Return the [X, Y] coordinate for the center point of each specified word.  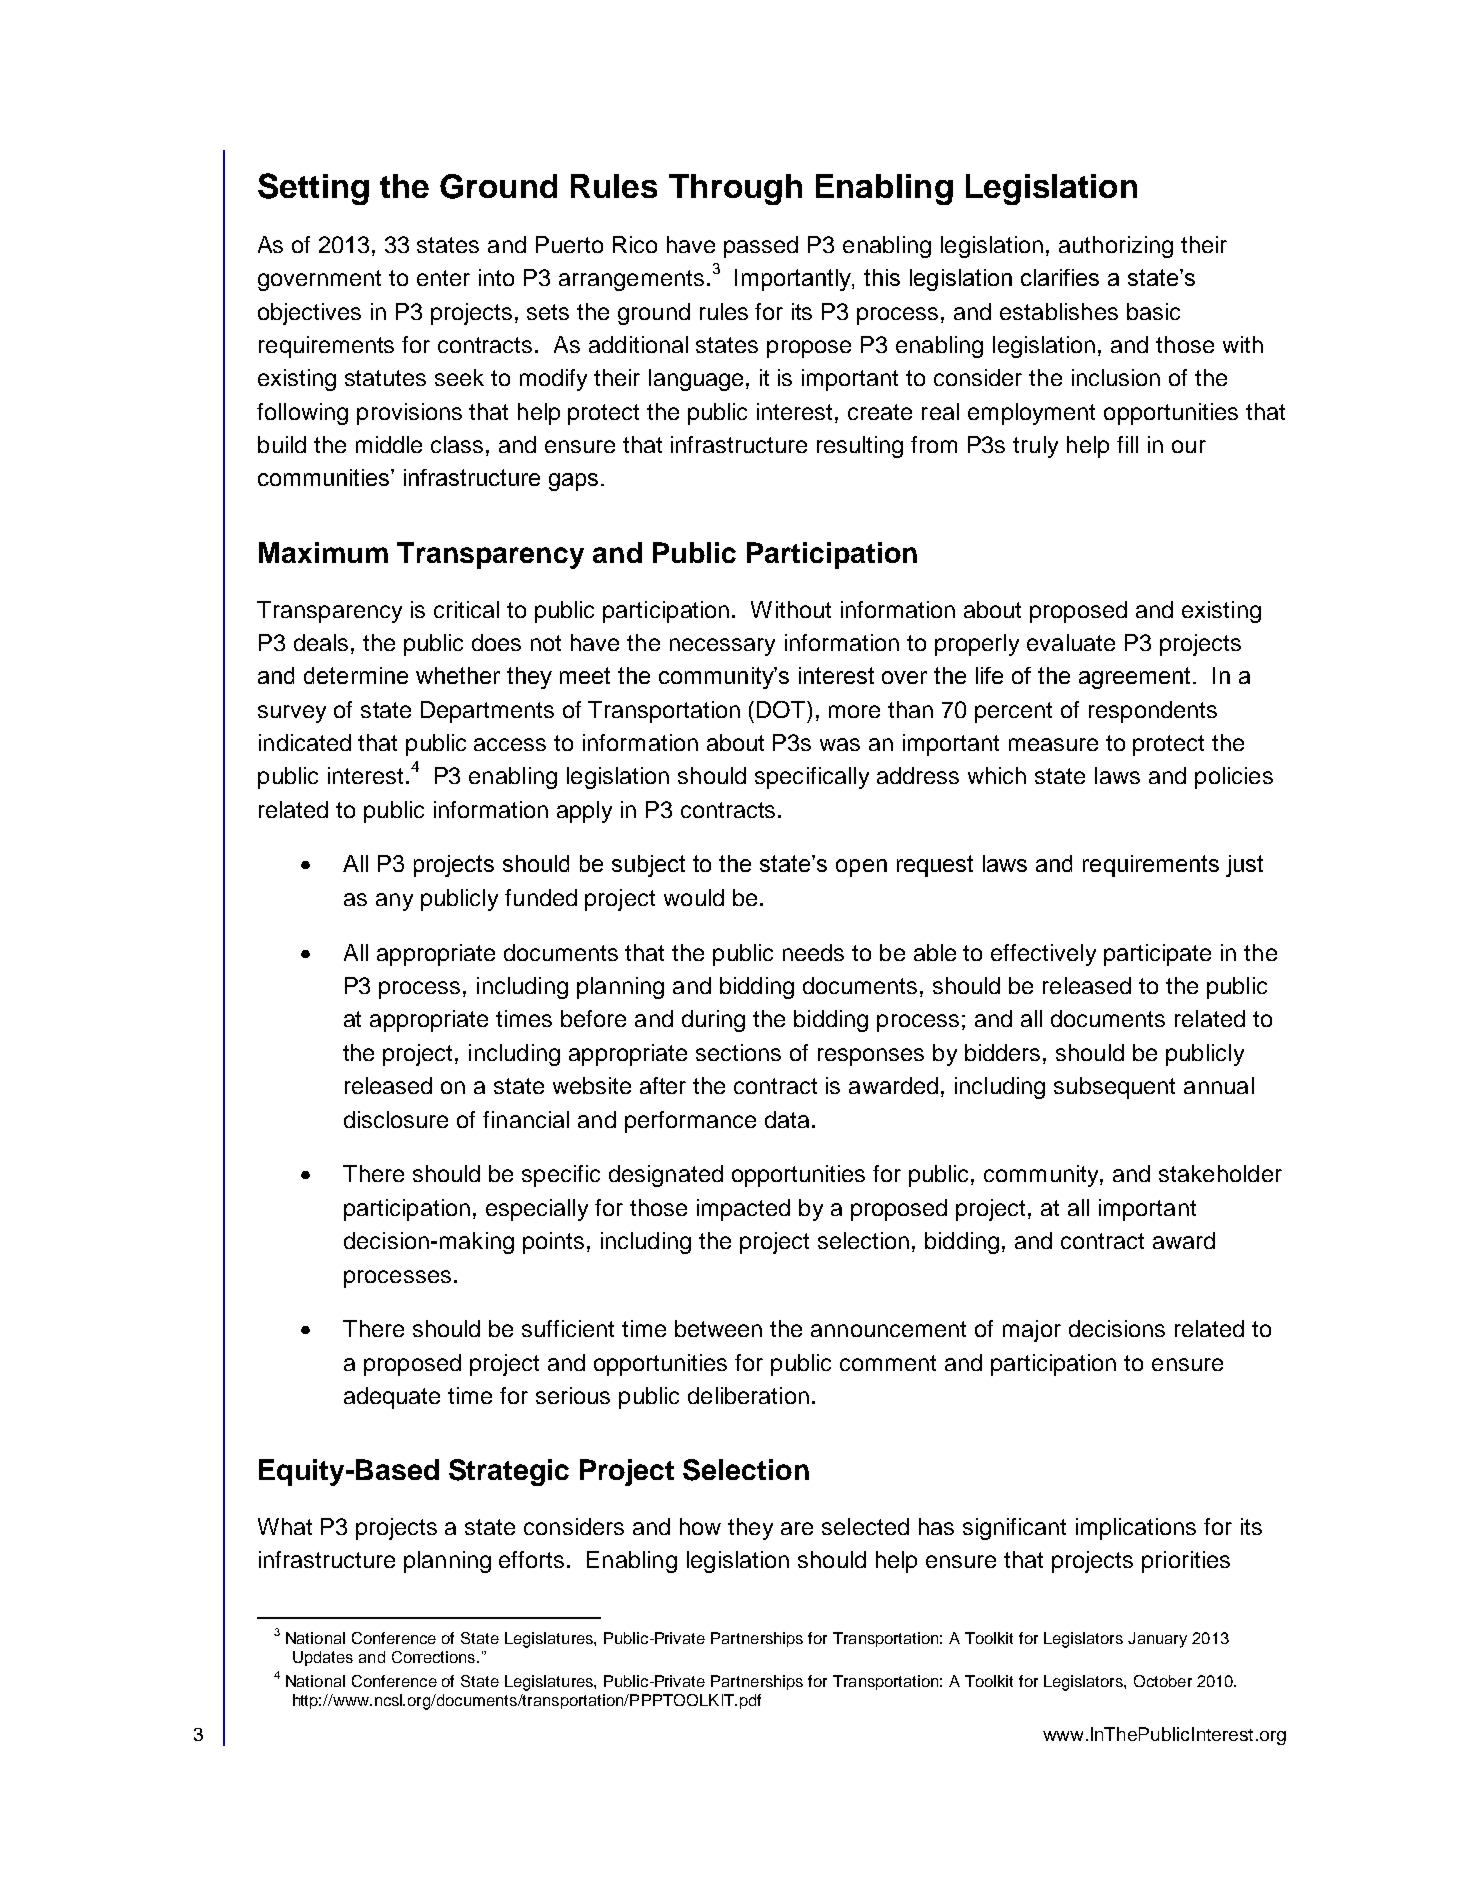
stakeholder [1220, 1173]
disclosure [396, 1119]
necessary [722, 647]
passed [761, 247]
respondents [1153, 712]
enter [443, 278]
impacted [743, 1210]
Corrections [435, 1657]
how [700, 1526]
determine [356, 675]
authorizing [1116, 247]
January [1157, 1640]
